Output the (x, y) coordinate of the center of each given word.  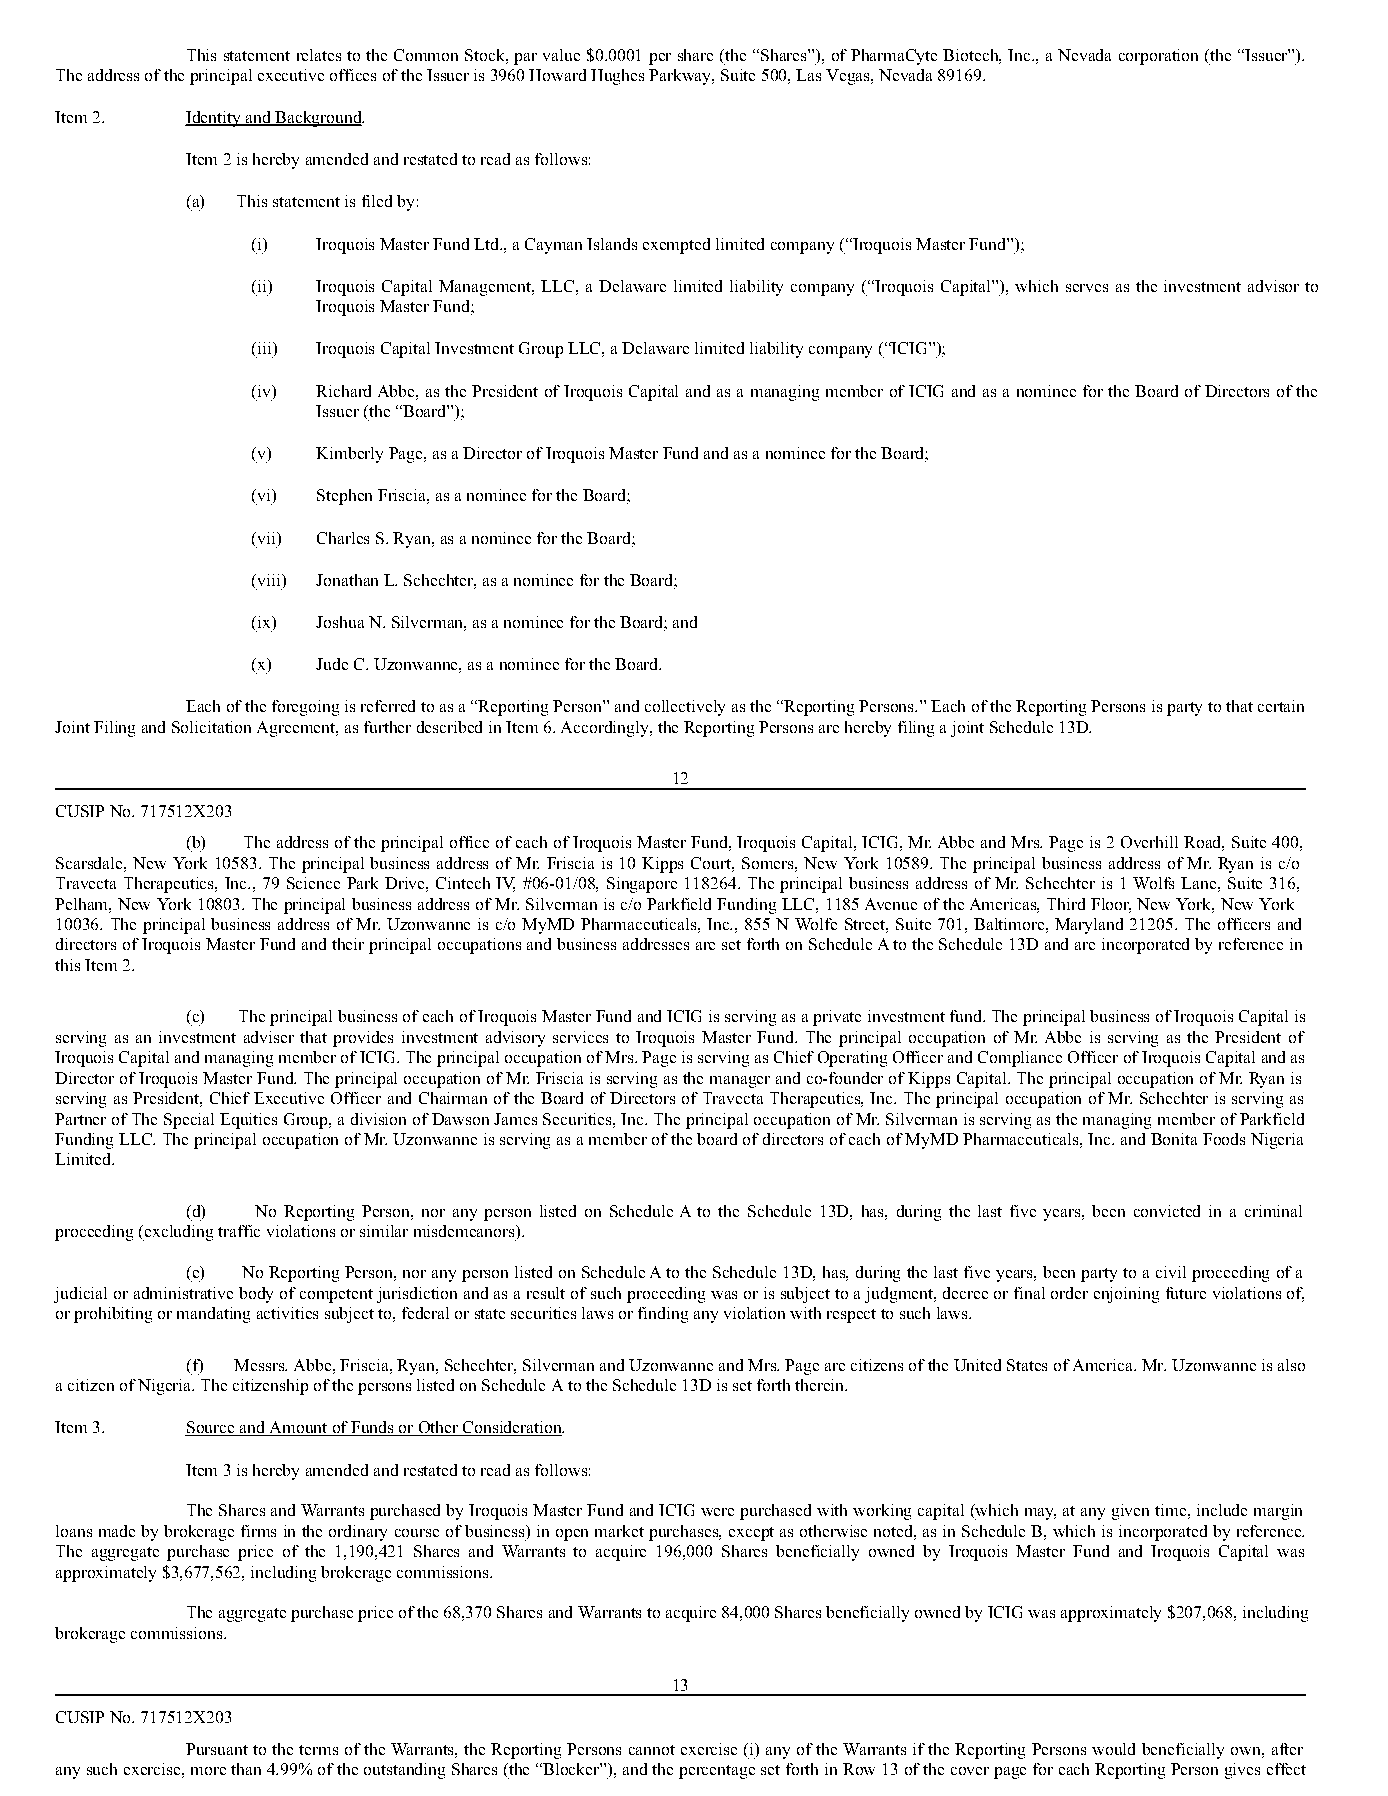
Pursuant (217, 1749)
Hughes (617, 77)
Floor (1111, 905)
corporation (1158, 57)
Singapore (642, 885)
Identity (214, 119)
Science (313, 883)
